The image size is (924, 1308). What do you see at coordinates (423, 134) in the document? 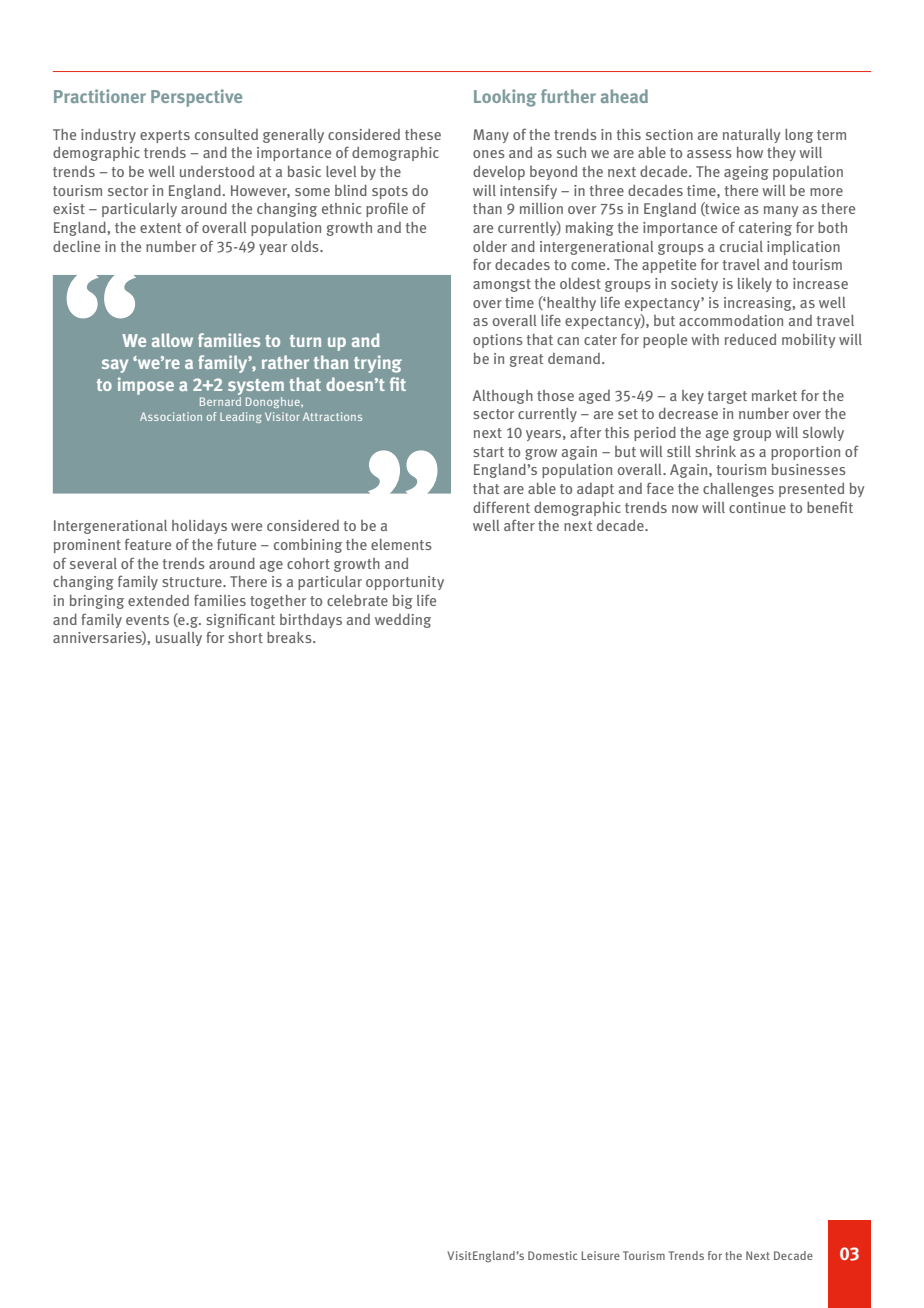
I see `these` at bounding box center [423, 134].
